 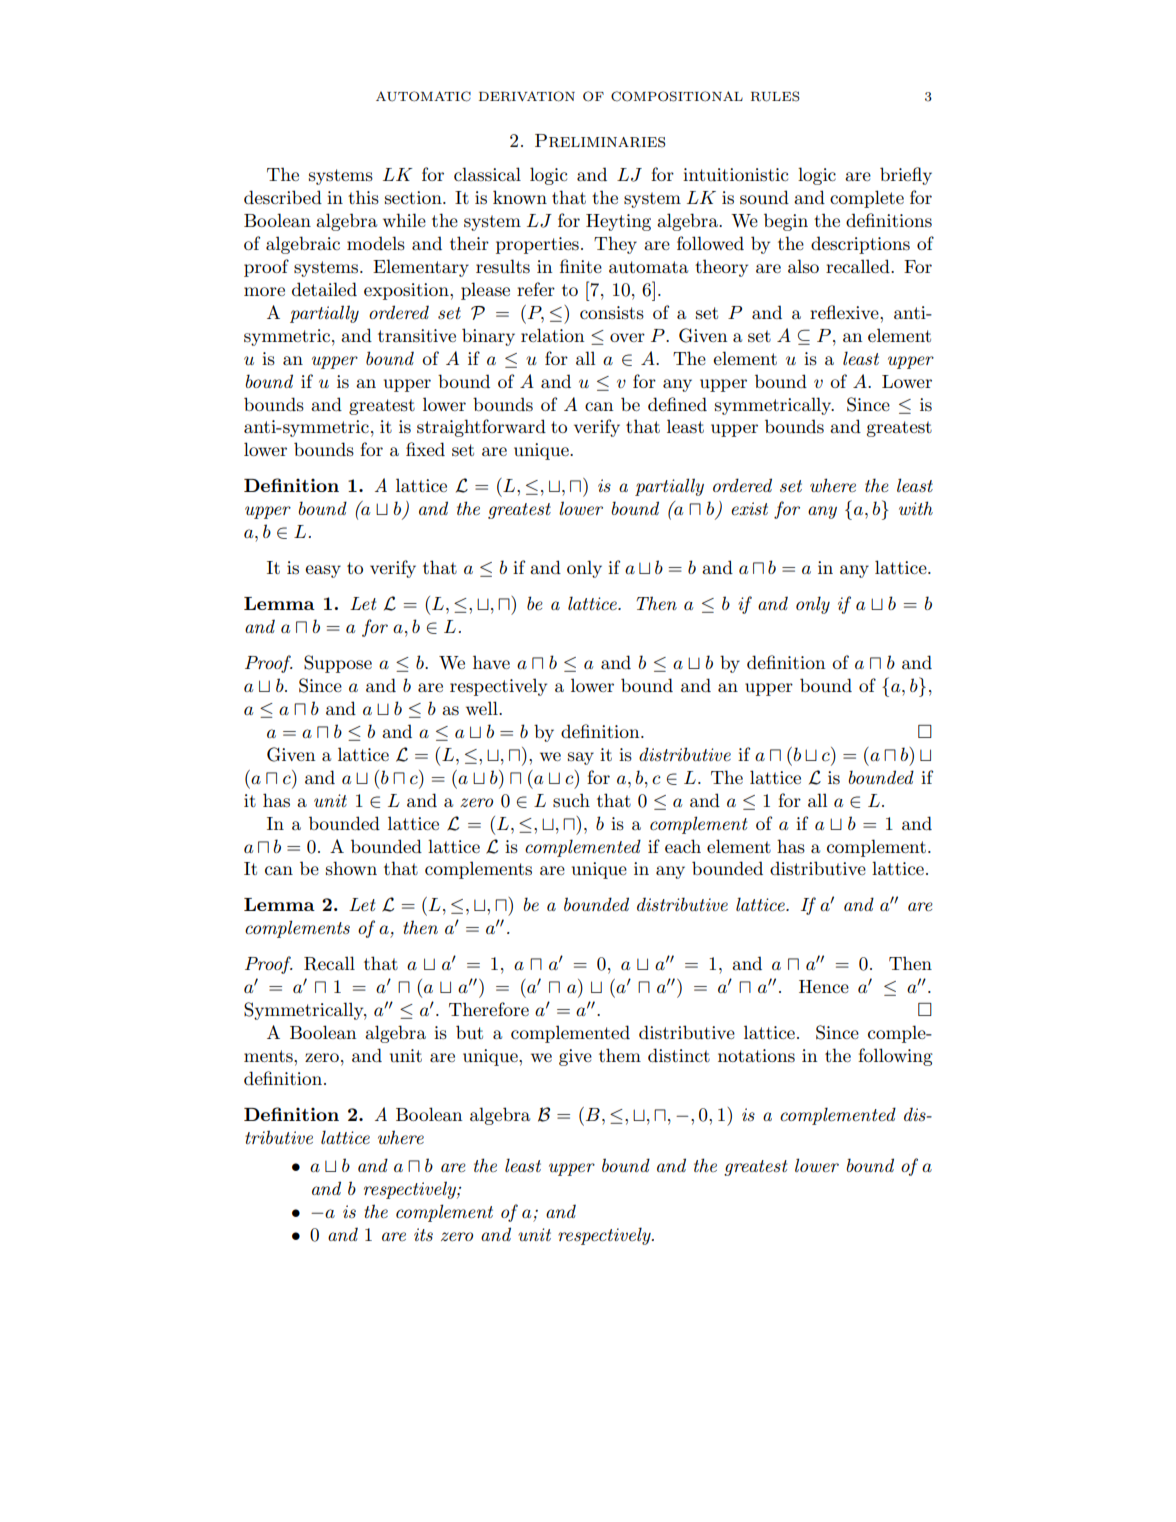 What do you see at coordinates (363, 197) in the document?
I see `this` at bounding box center [363, 197].
